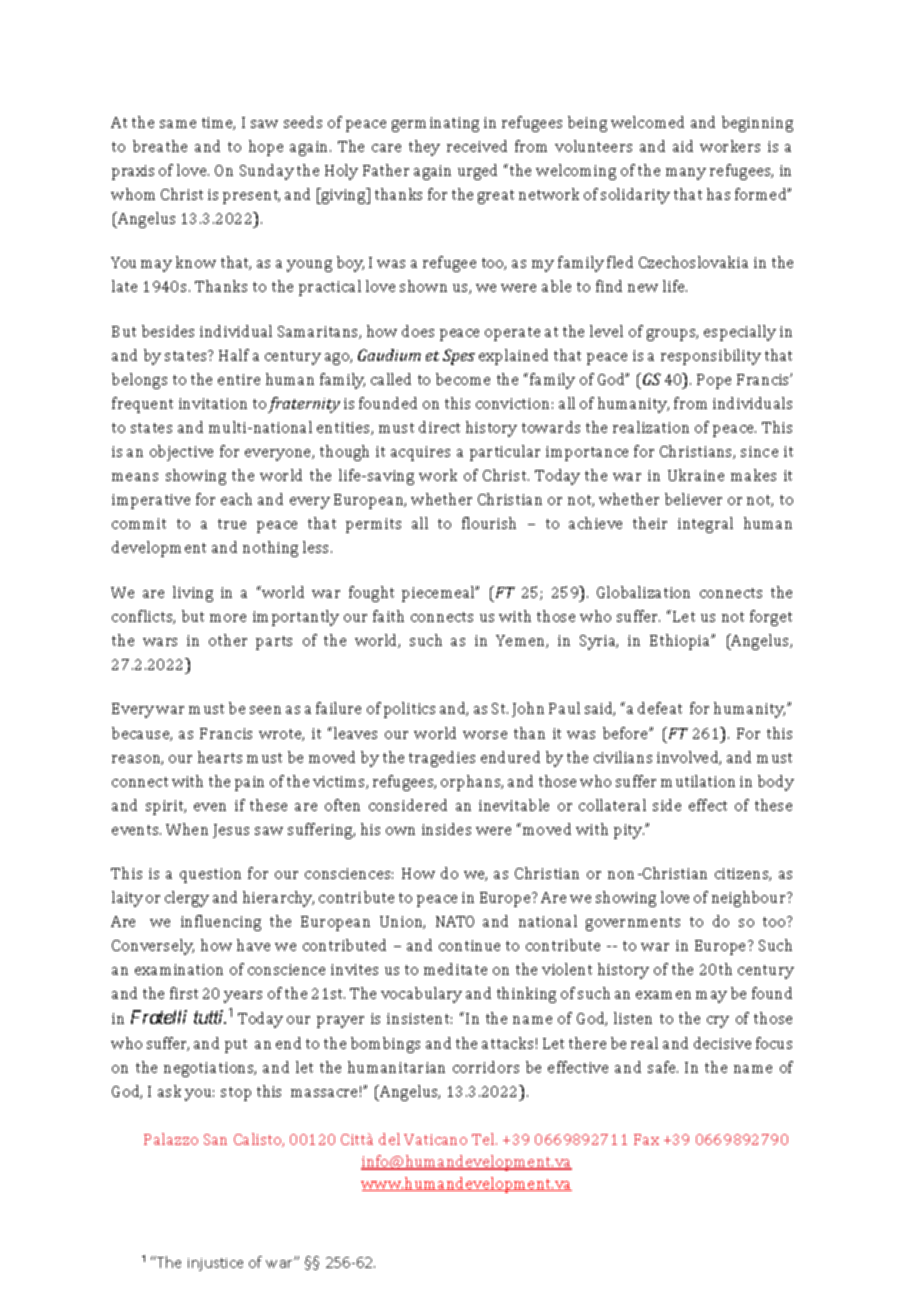  I want to click on question, so click(210, 875).
